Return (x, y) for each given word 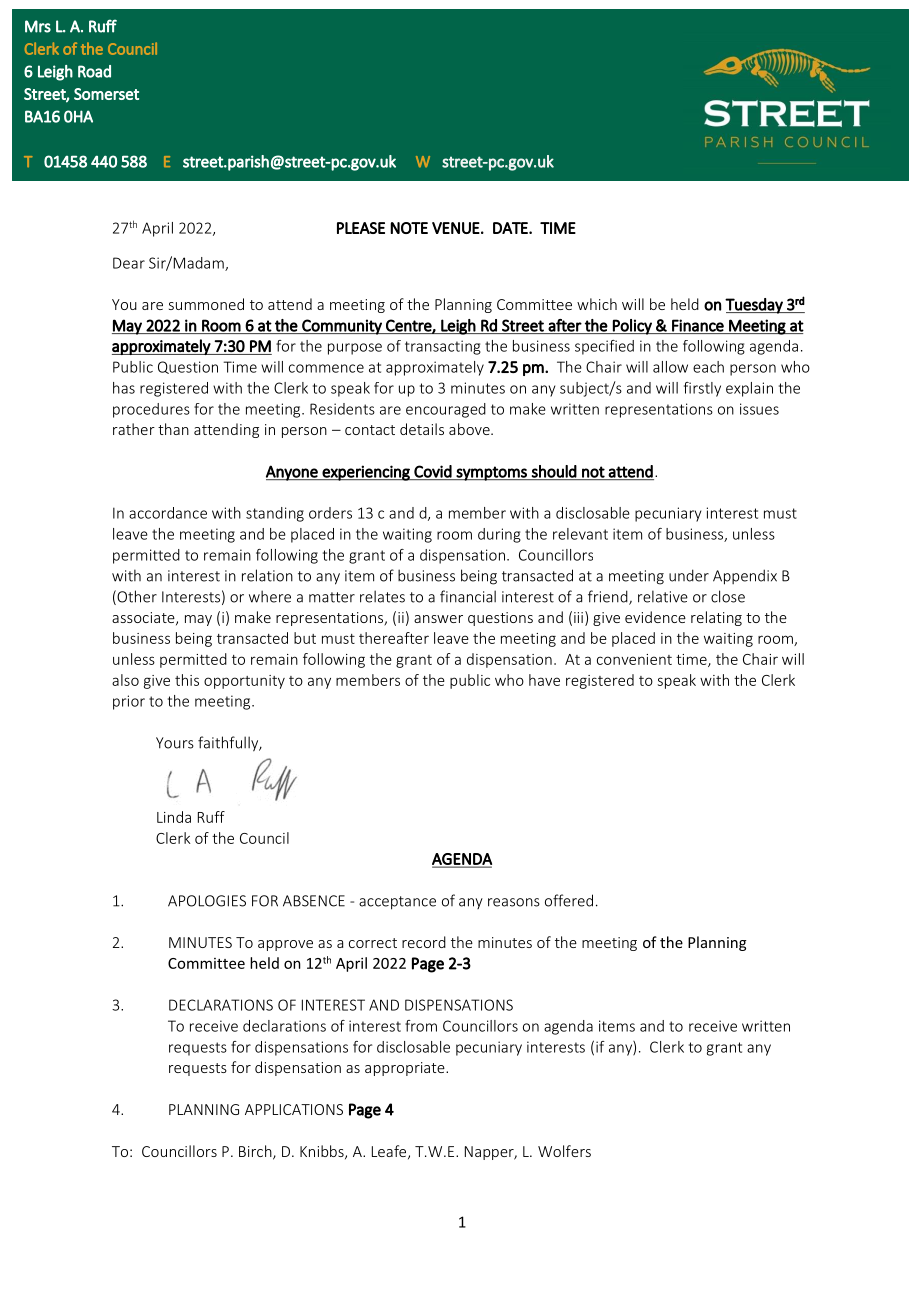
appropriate (406, 1069)
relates (382, 596)
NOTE (409, 228)
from (421, 1026)
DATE (511, 228)
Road (94, 71)
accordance (168, 513)
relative (663, 596)
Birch (256, 1152)
